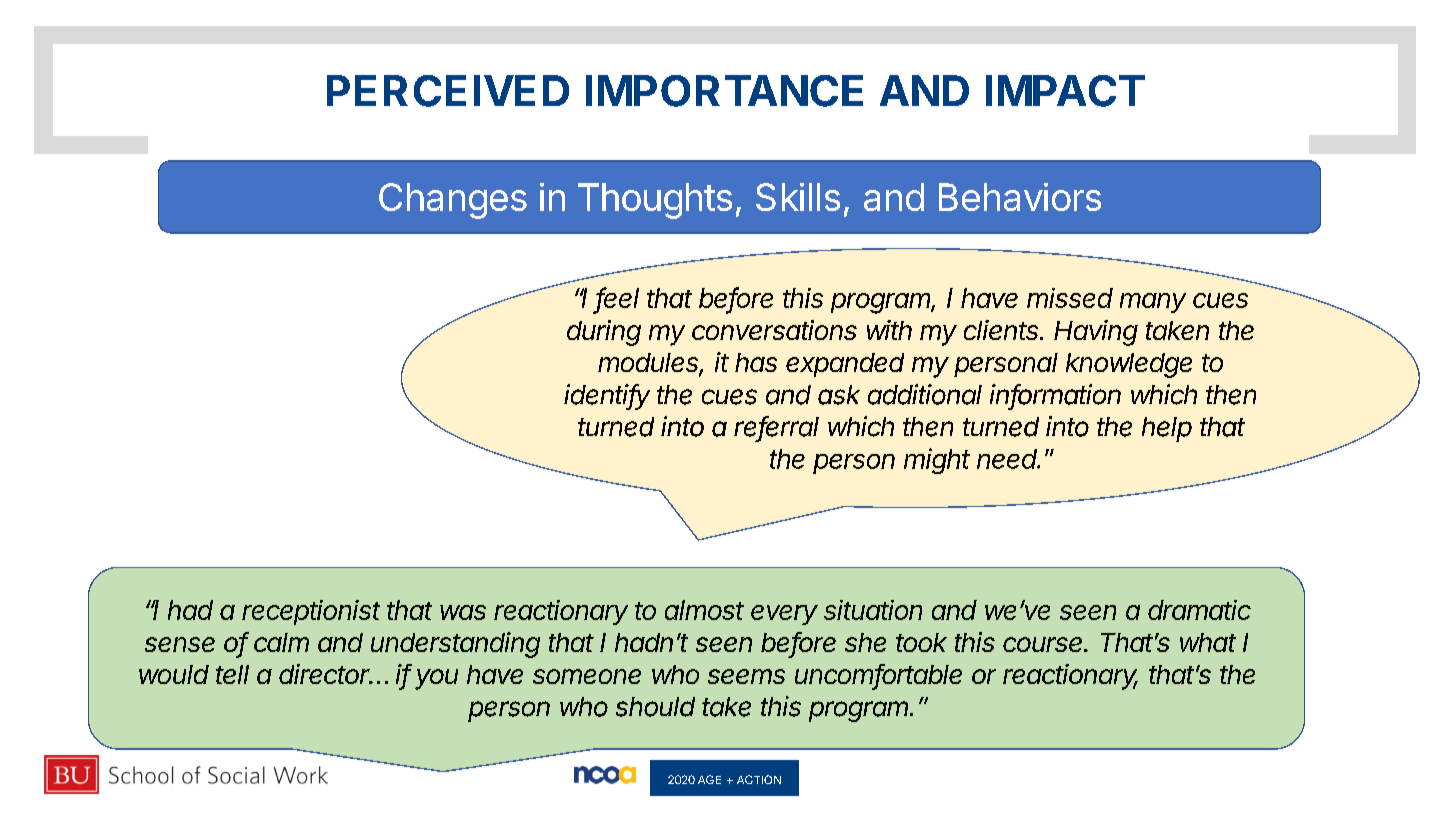  What do you see at coordinates (776, 427) in the screenshot?
I see `referral` at bounding box center [776, 427].
